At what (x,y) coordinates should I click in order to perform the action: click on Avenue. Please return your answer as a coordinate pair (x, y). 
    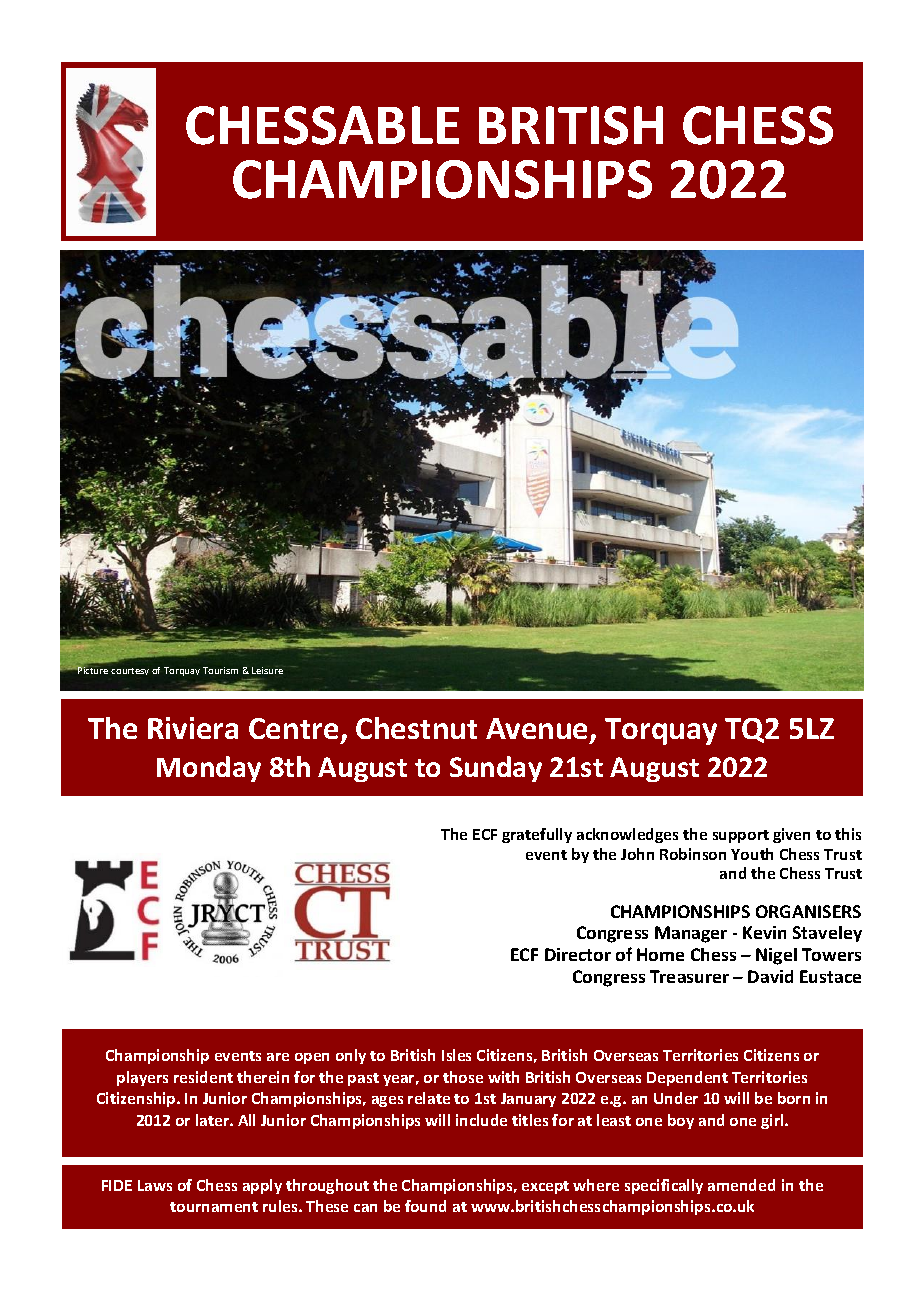
    Looking at the image, I should click on (538, 730).
